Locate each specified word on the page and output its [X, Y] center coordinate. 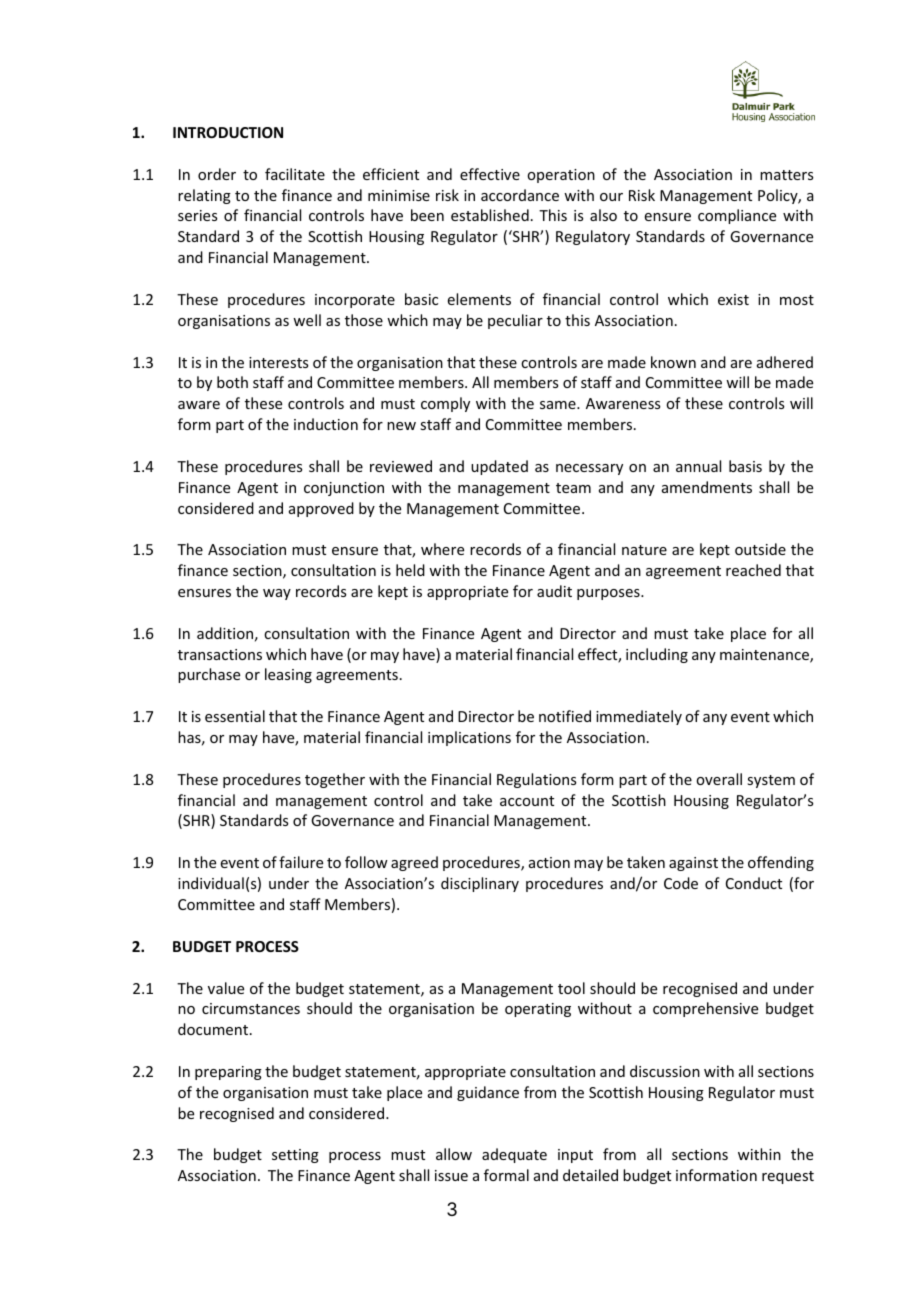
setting [295, 1156]
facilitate [295, 174]
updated [499, 467]
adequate [514, 1155]
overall [719, 779]
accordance [520, 195]
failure [301, 862]
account [527, 801]
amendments [707, 487]
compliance [737, 216]
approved [321, 509]
